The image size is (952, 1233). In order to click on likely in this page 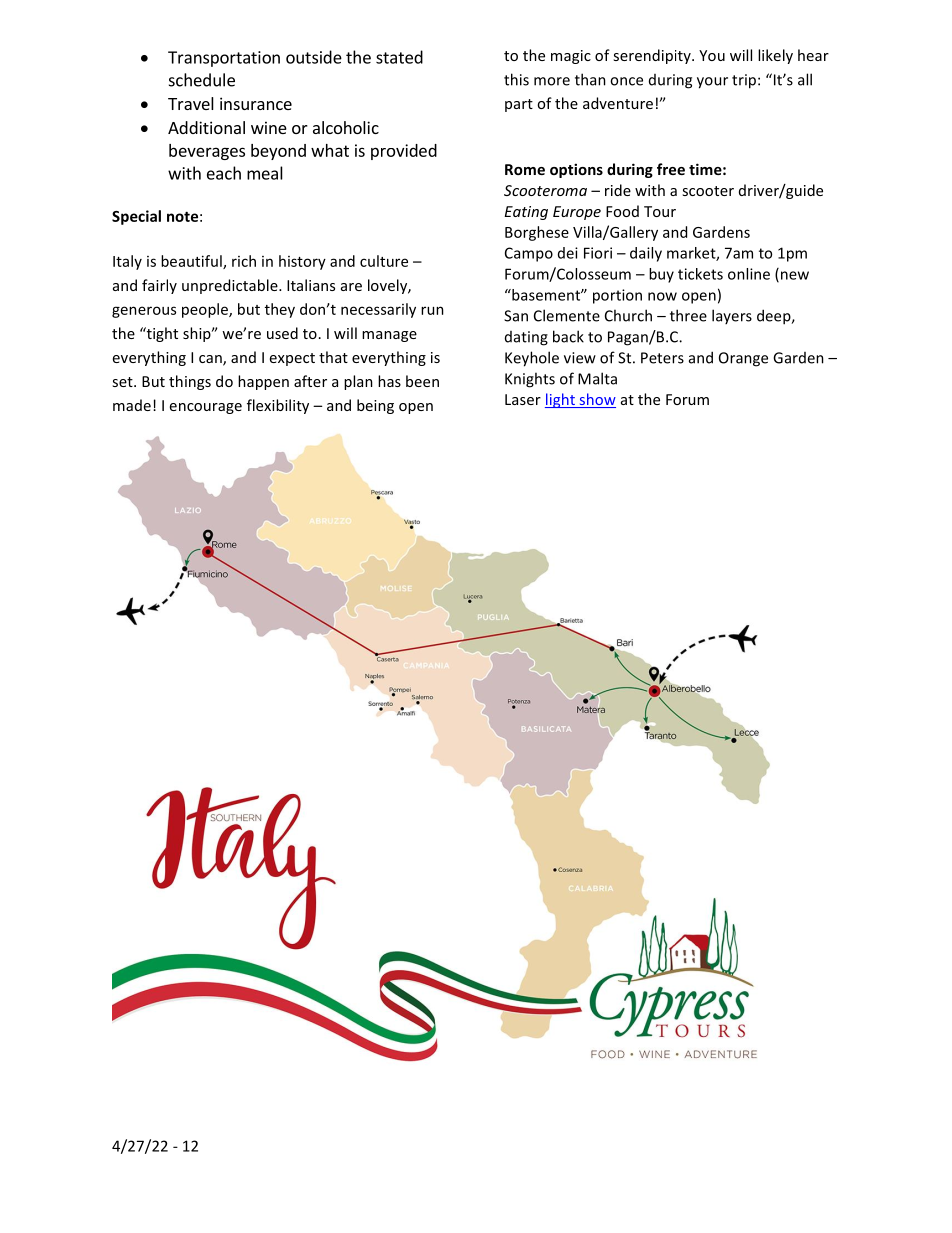, I will do `click(775, 56)`.
